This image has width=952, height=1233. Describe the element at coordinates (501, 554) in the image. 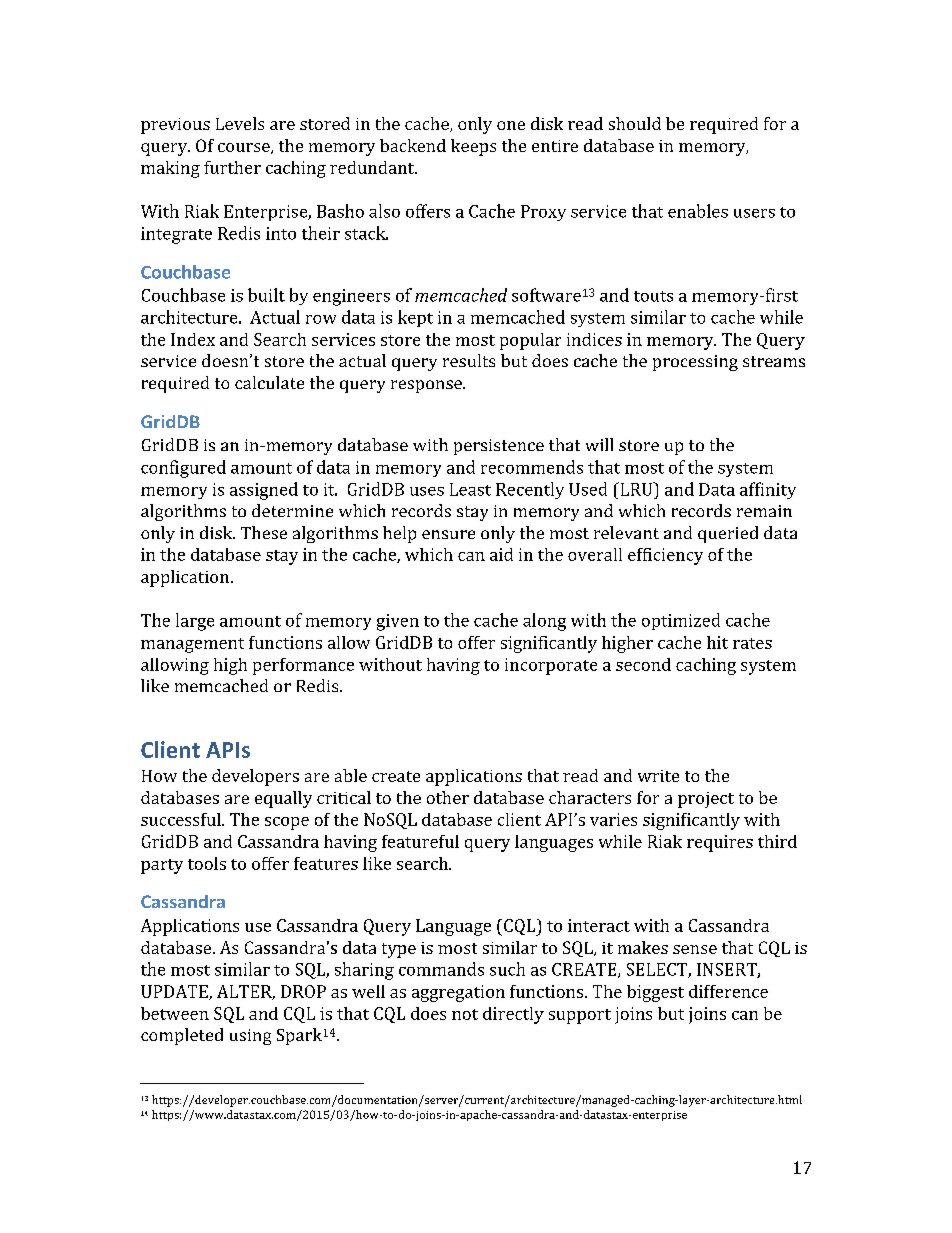

I see `aid` at that location.
